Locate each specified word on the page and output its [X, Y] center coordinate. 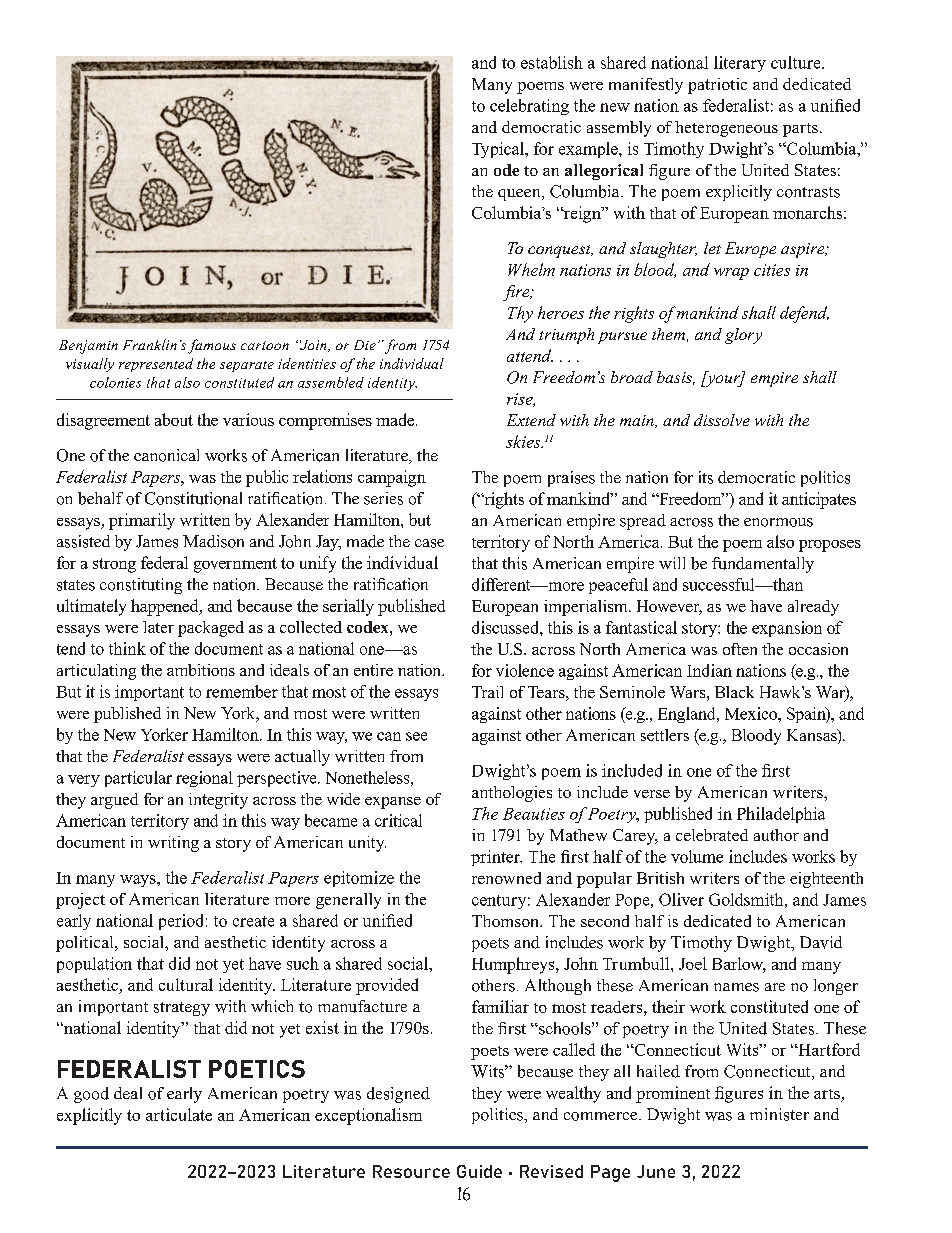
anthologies [512, 794]
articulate [179, 1114]
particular [138, 779]
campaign [392, 478]
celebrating [529, 107]
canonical [166, 455]
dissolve [722, 420]
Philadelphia [781, 815]
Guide [479, 1171]
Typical [499, 150]
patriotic [717, 86]
